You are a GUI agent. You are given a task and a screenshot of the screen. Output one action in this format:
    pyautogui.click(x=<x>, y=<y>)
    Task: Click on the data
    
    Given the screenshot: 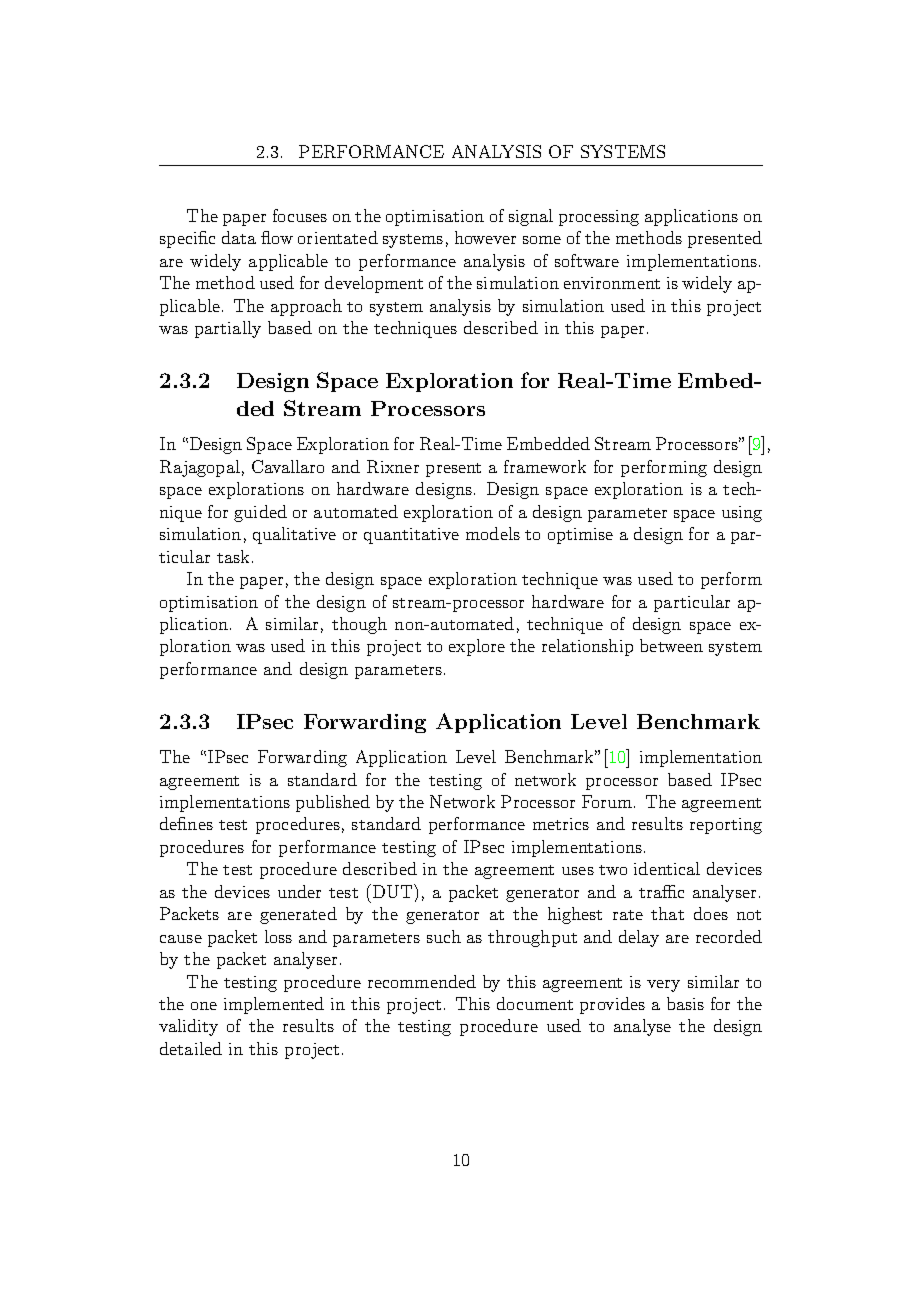 What is the action you would take?
    pyautogui.click(x=239, y=237)
